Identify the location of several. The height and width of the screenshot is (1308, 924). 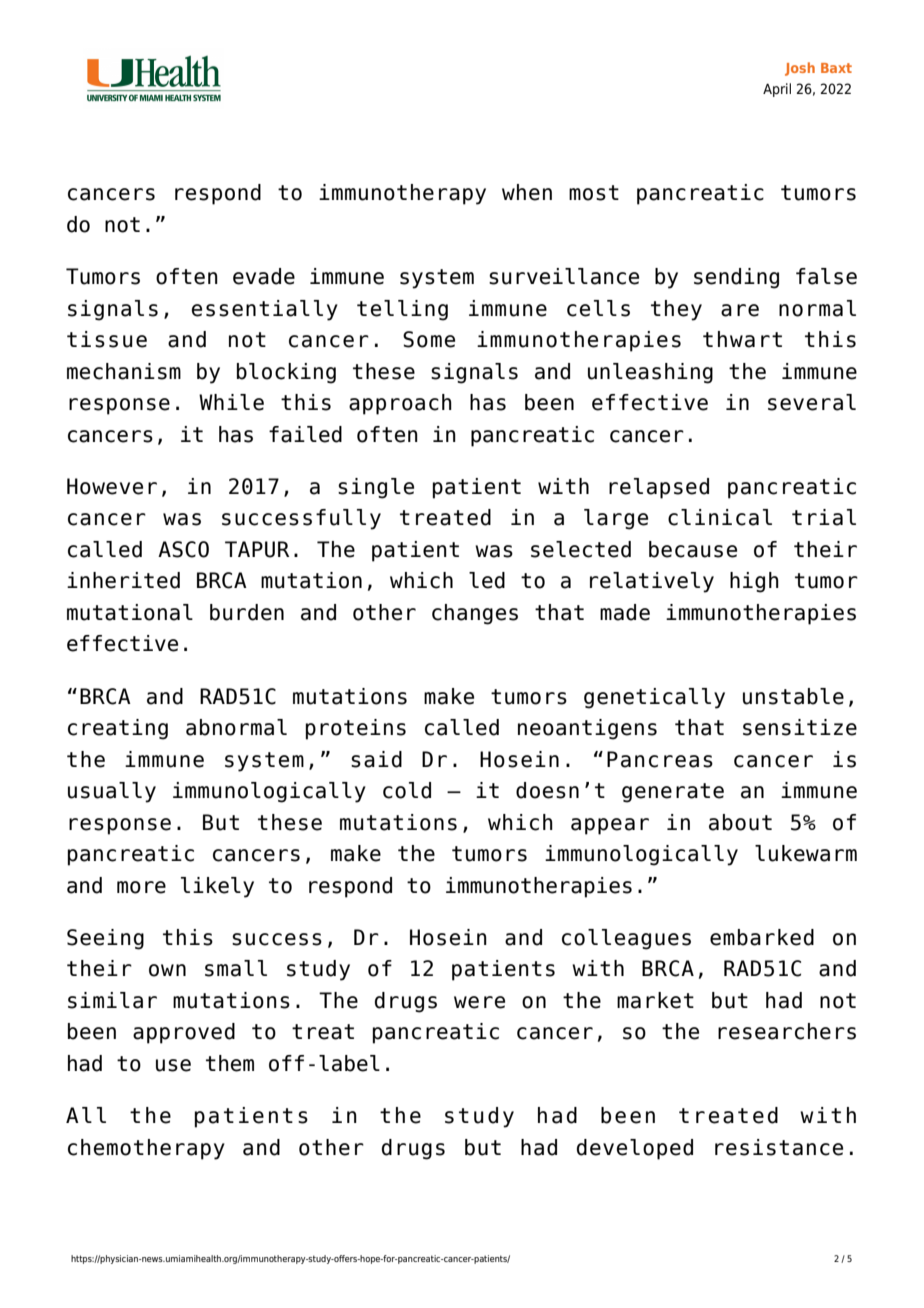
(812, 402).
